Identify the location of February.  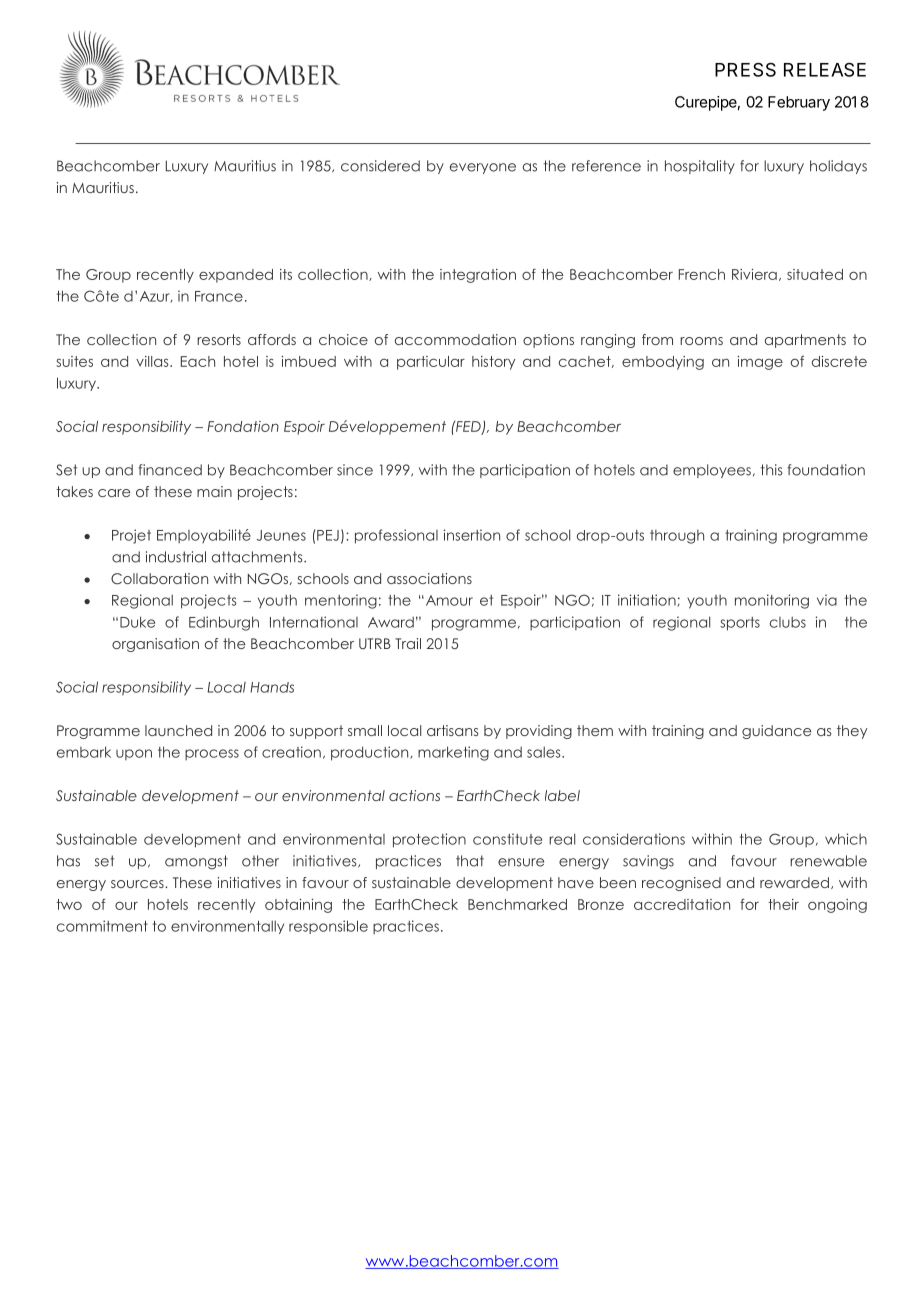
(799, 103).
